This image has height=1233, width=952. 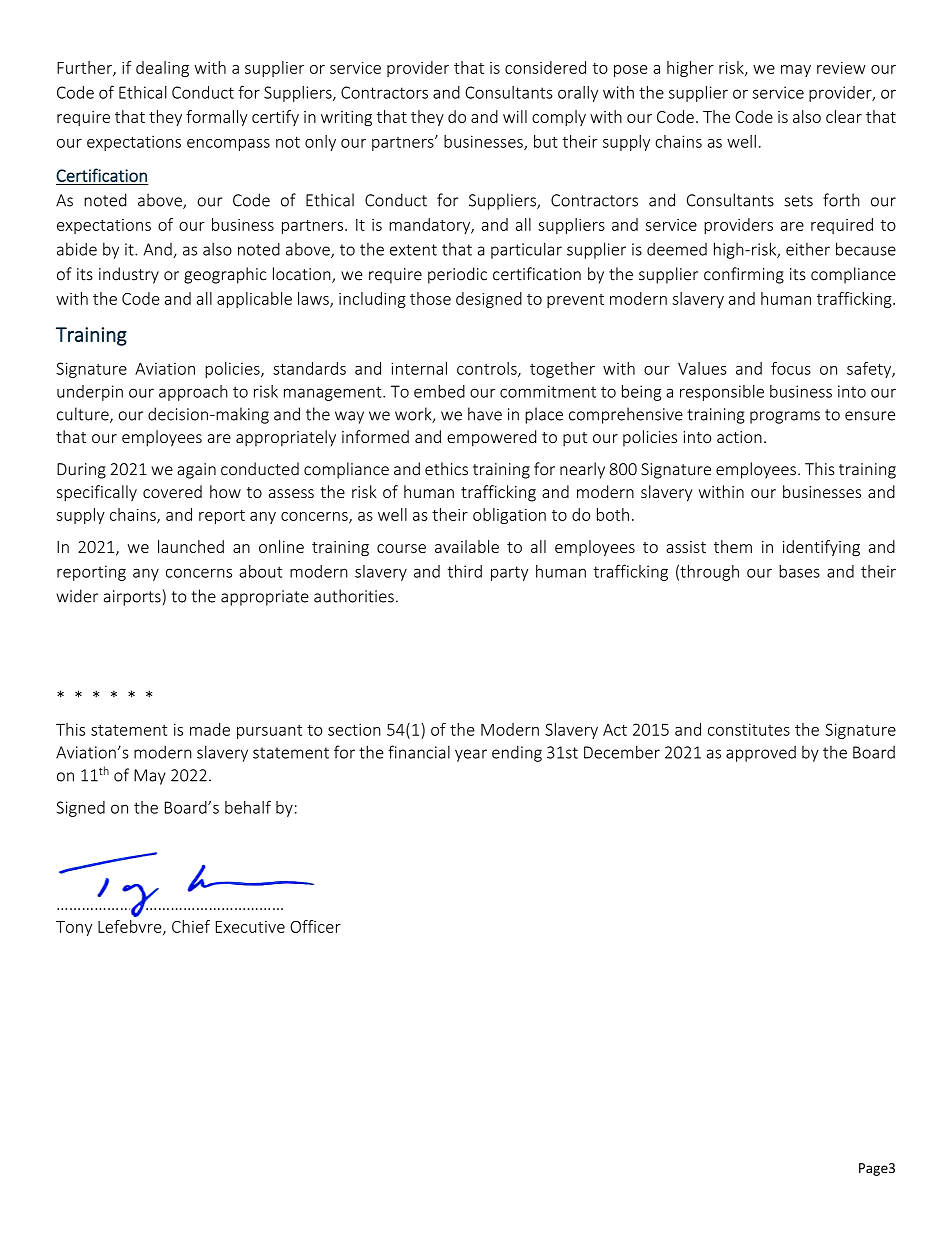 I want to click on focus, so click(x=791, y=368).
